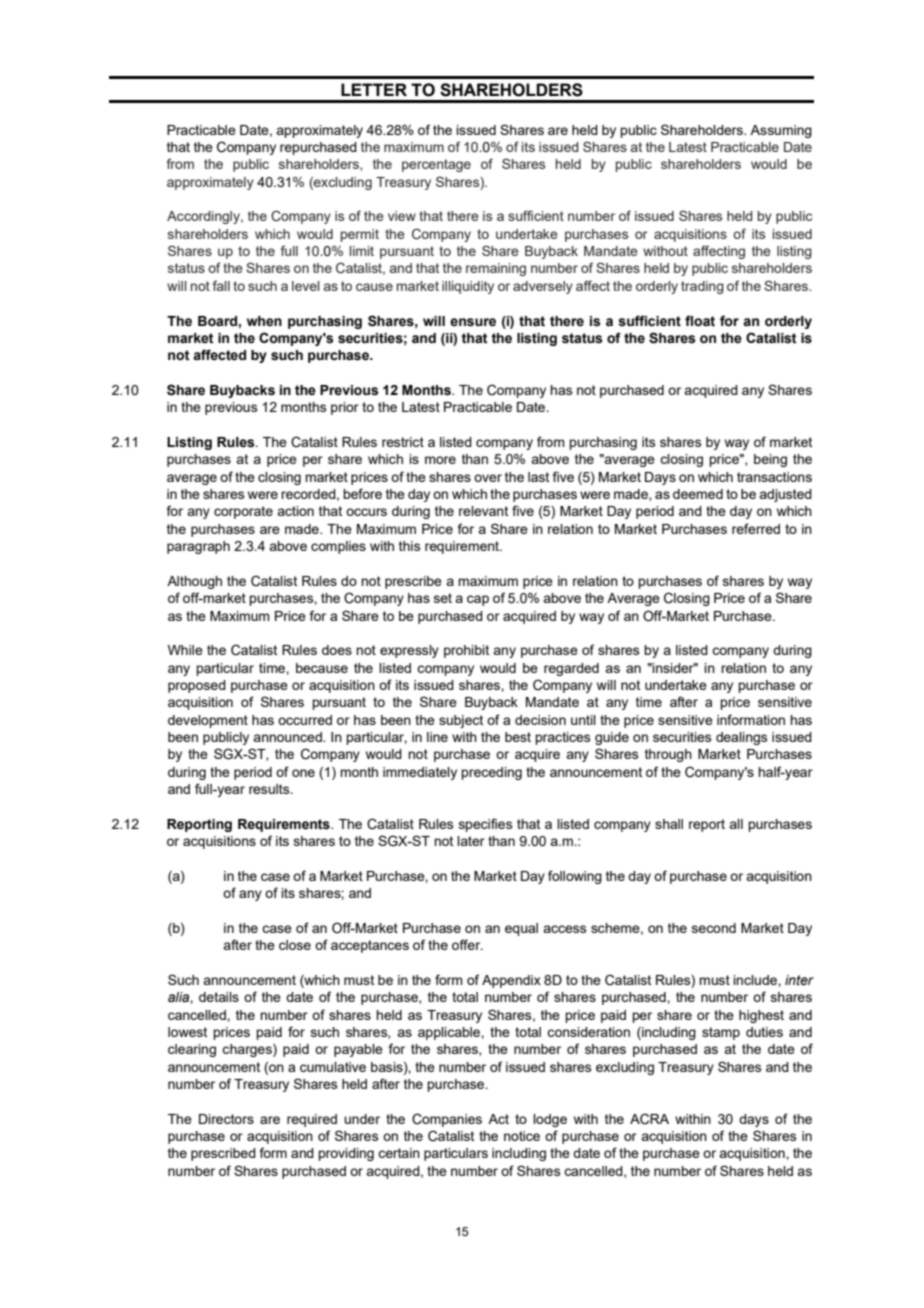 This screenshot has width=924, height=1308. Describe the element at coordinates (374, 89) in the screenshot. I see `LETTER` at that location.
